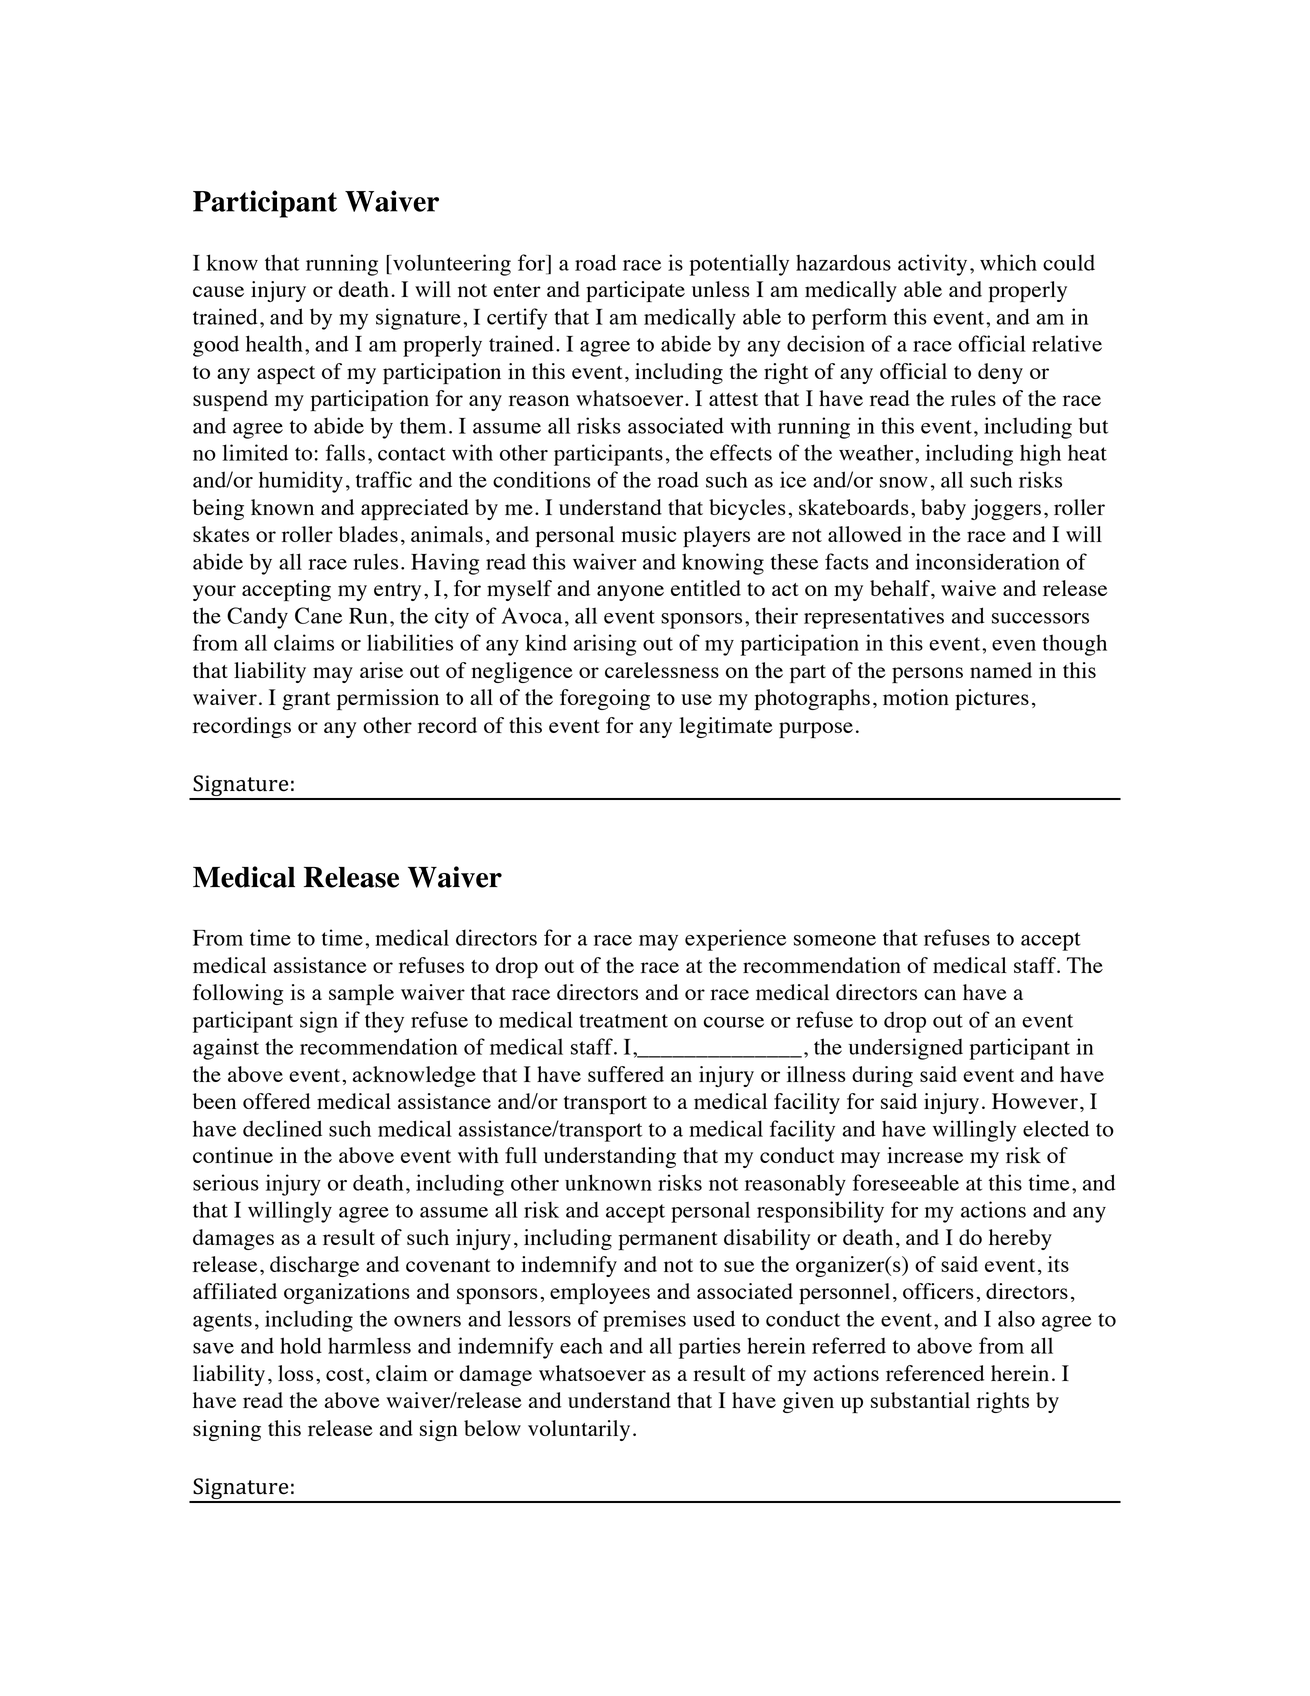 The width and height of the screenshot is (1310, 1696). I want to click on cost, so click(345, 1374).
